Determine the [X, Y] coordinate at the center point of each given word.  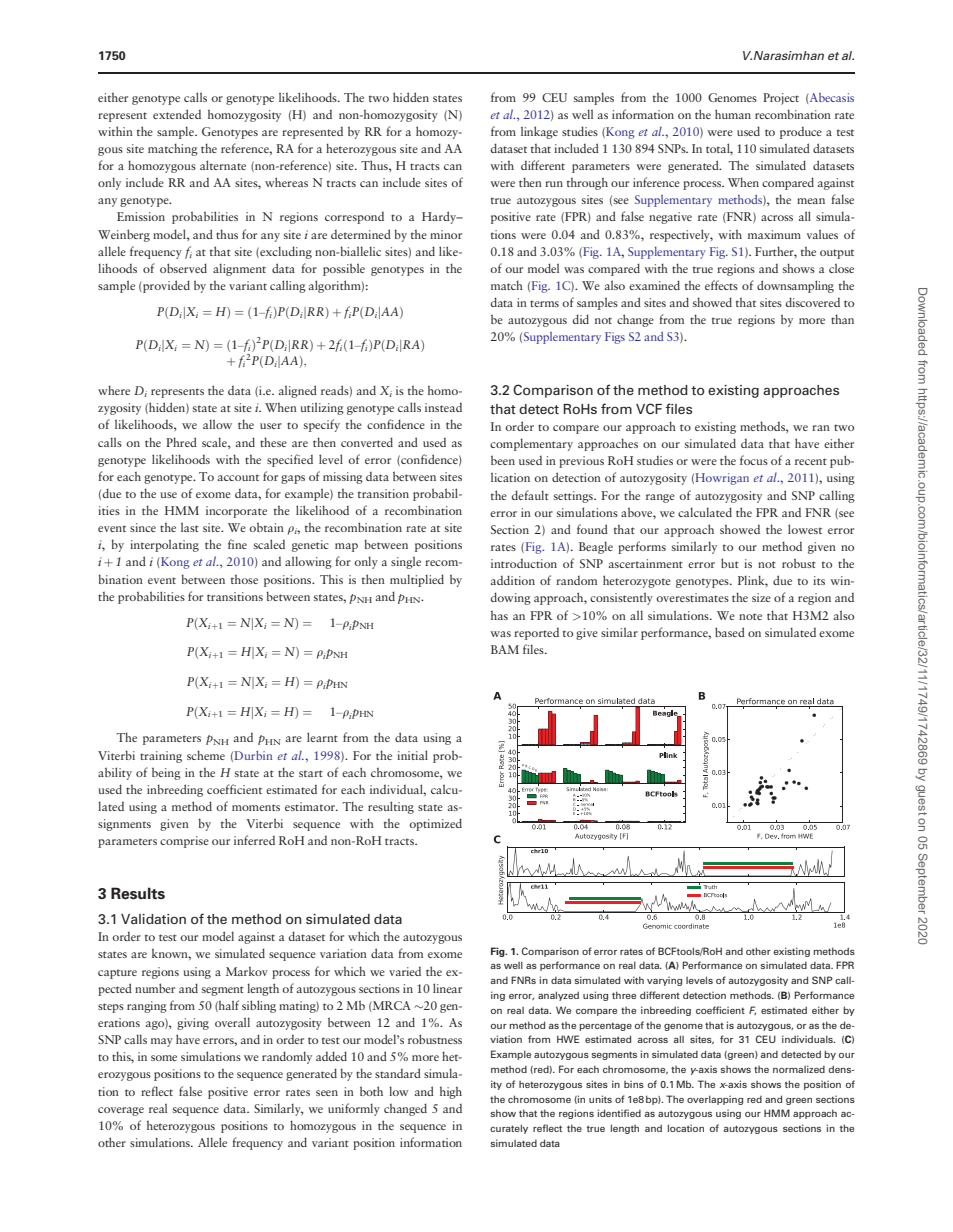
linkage [539, 132]
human [733, 114]
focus [754, 460]
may [162, 1042]
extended [177, 114]
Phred [181, 442]
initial [412, 755]
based [730, 632]
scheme [206, 755]
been [503, 460]
